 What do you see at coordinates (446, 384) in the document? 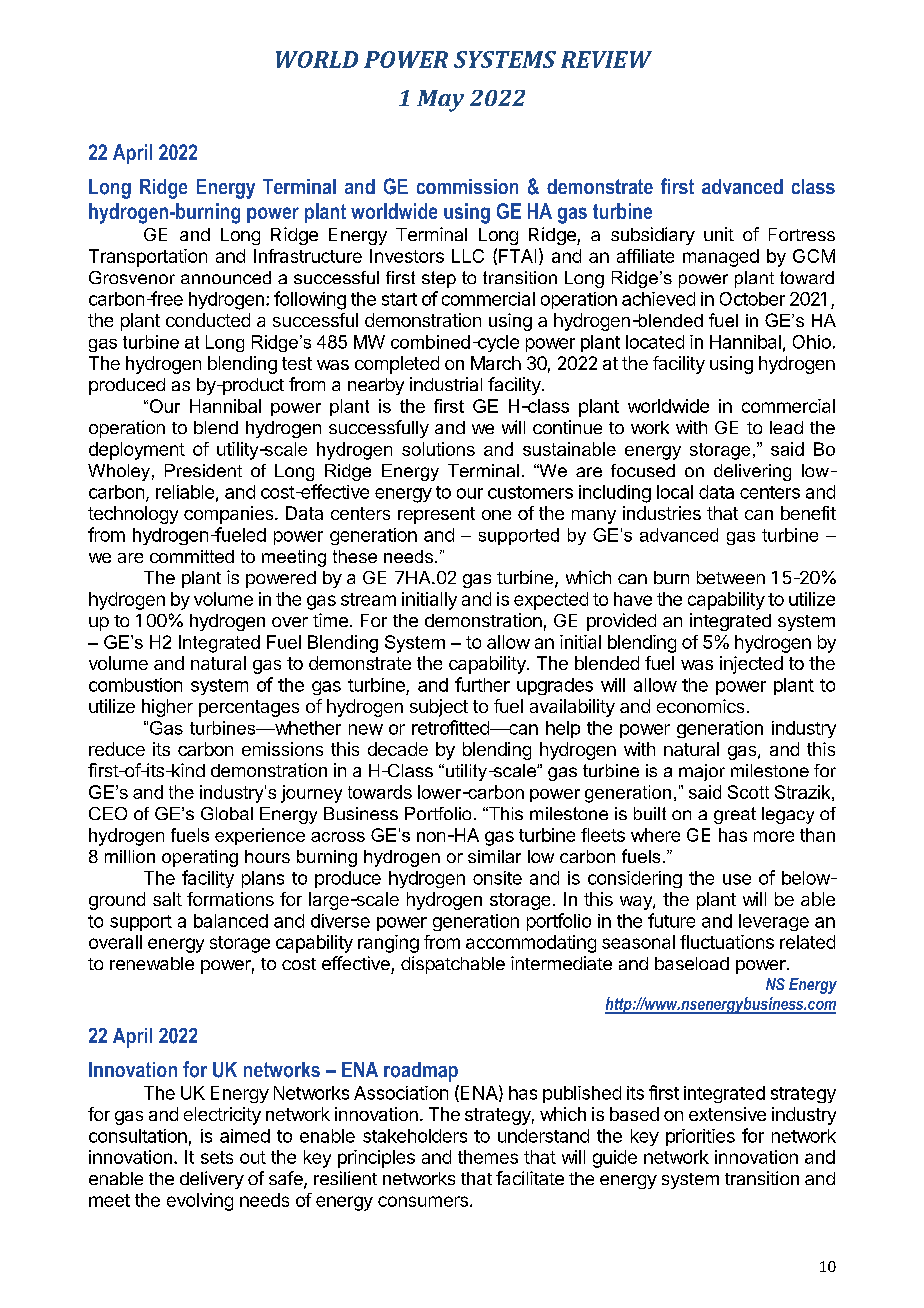
I see `industrial` at bounding box center [446, 384].
